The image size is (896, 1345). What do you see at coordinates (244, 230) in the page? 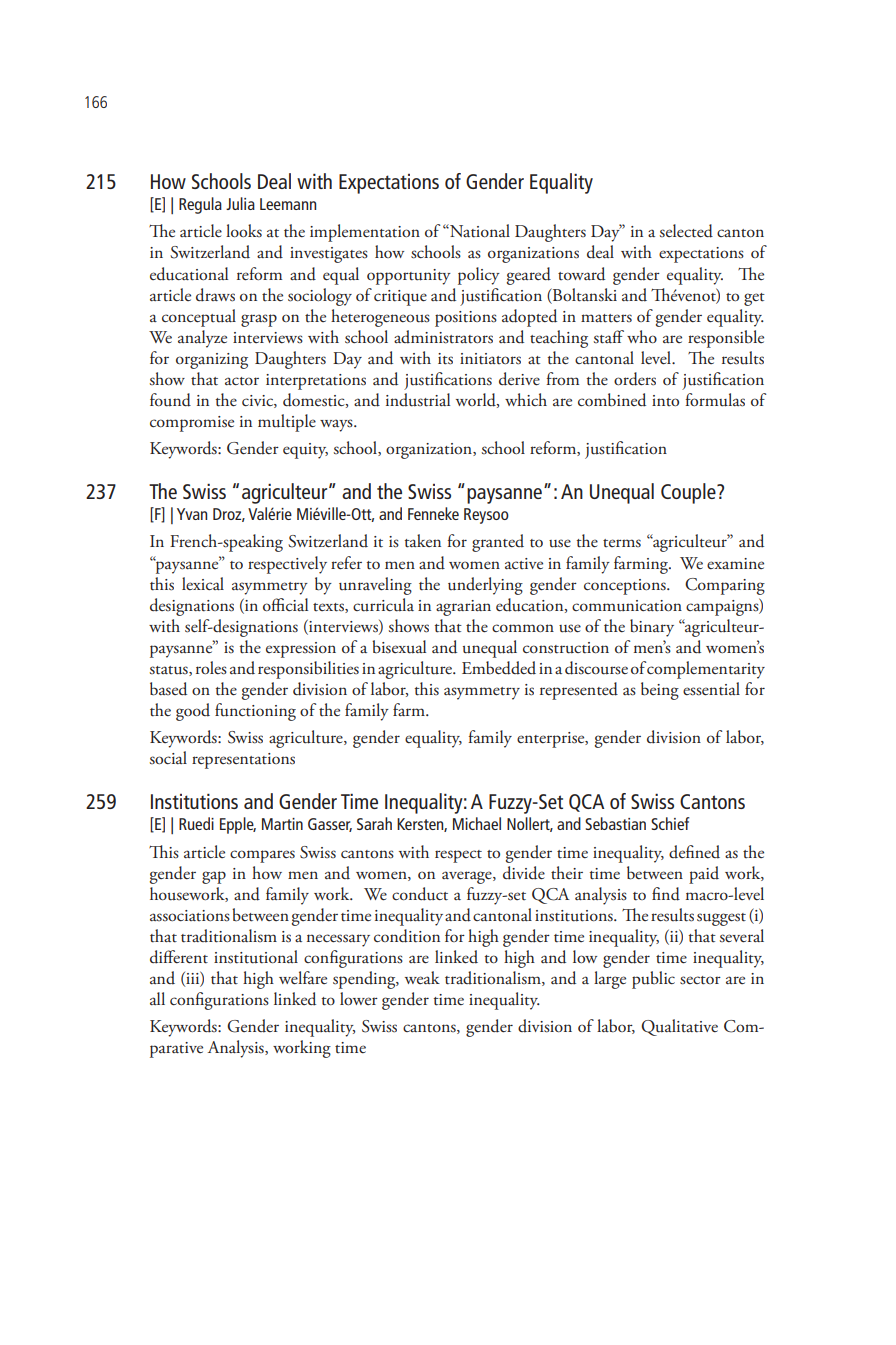
I see `looks` at bounding box center [244, 230].
